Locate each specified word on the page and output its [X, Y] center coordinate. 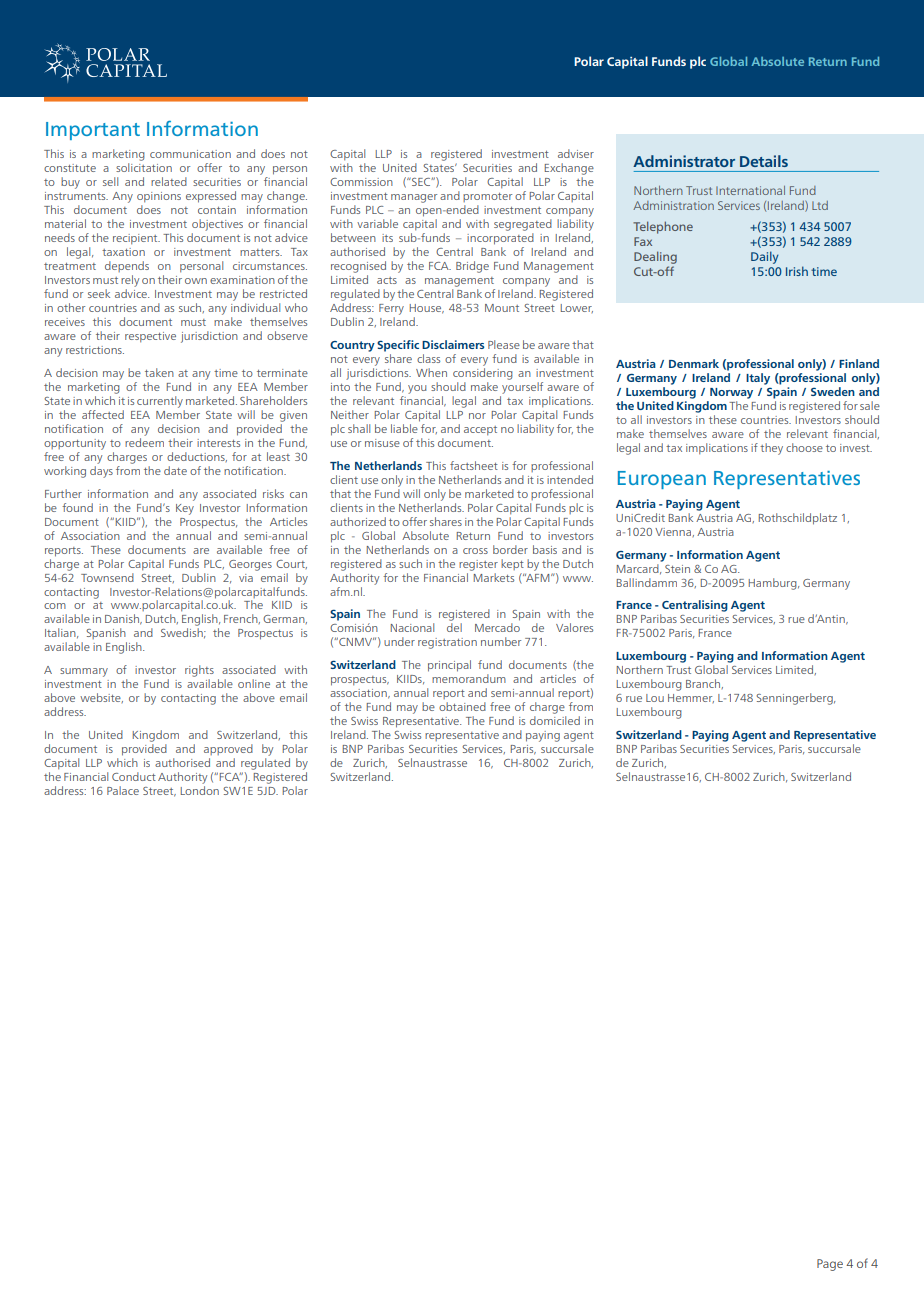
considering [483, 374]
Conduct [134, 776]
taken [159, 372]
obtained [462, 706]
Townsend [107, 577]
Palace [123, 790]
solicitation [144, 167]
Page [830, 1265]
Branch [704, 684]
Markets [492, 576]
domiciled [555, 720]
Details [764, 161]
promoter [487, 197]
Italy [758, 379]
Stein [677, 569]
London [200, 790]
